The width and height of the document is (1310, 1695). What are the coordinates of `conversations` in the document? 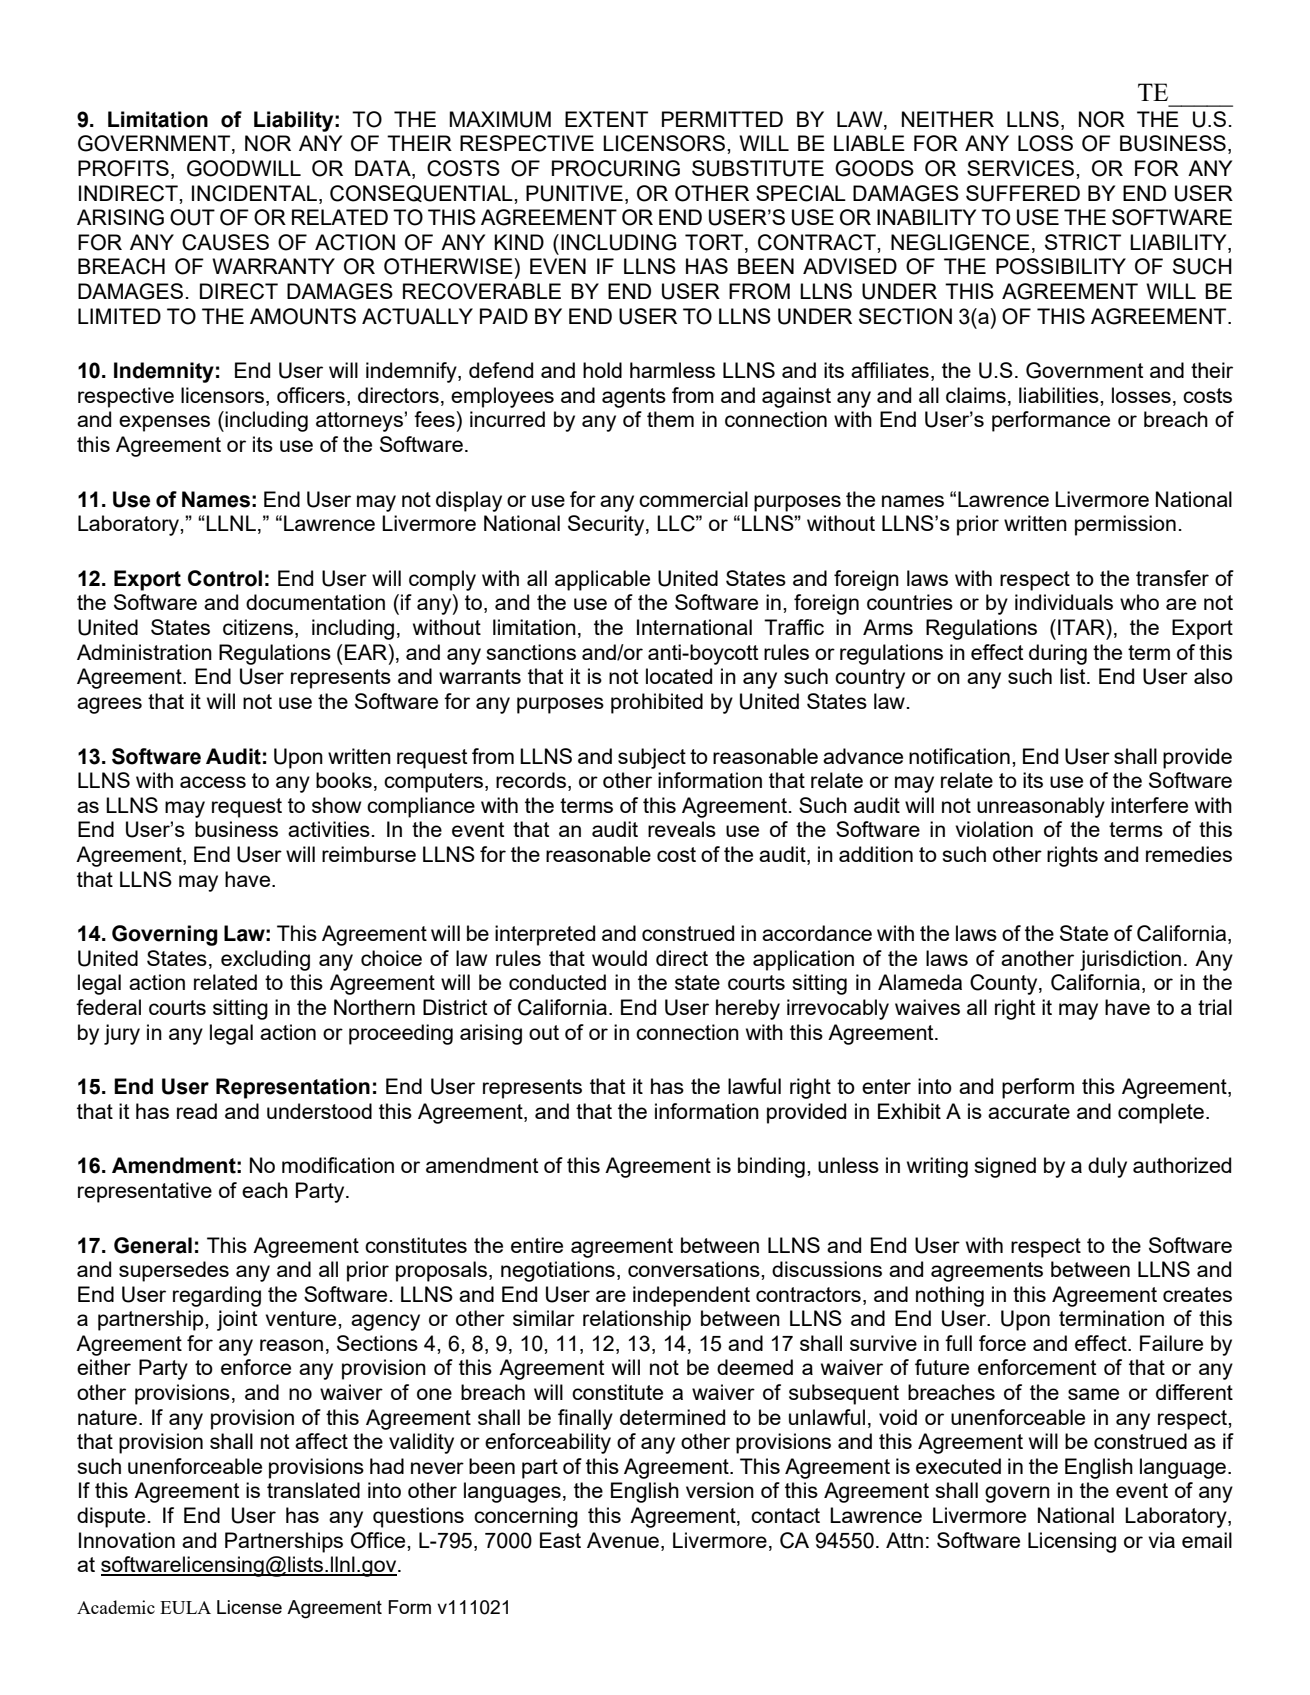 It's located at (695, 1269).
